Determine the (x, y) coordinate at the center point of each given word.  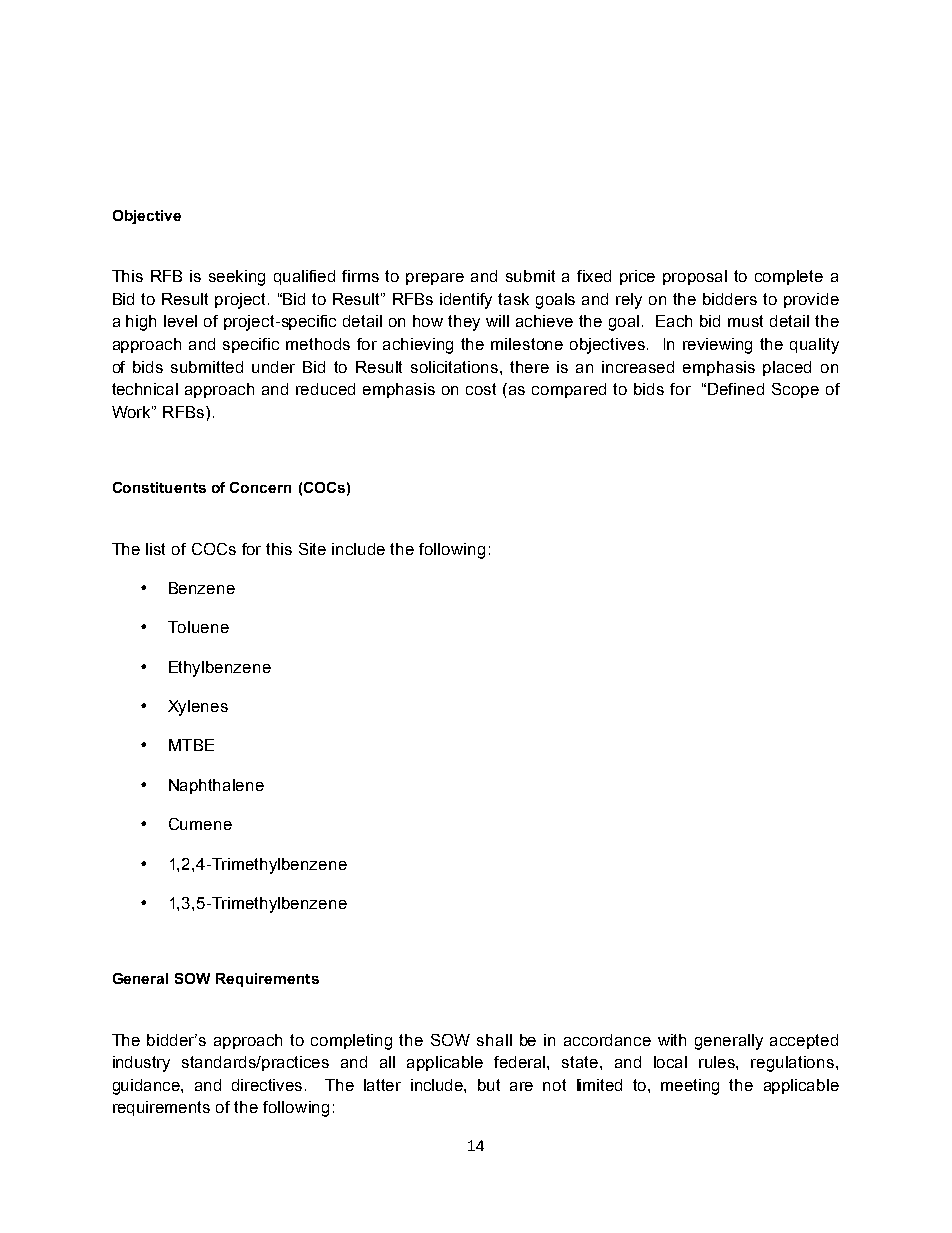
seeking (237, 278)
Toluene (198, 627)
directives (269, 1085)
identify (466, 301)
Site (312, 549)
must (745, 321)
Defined (736, 389)
